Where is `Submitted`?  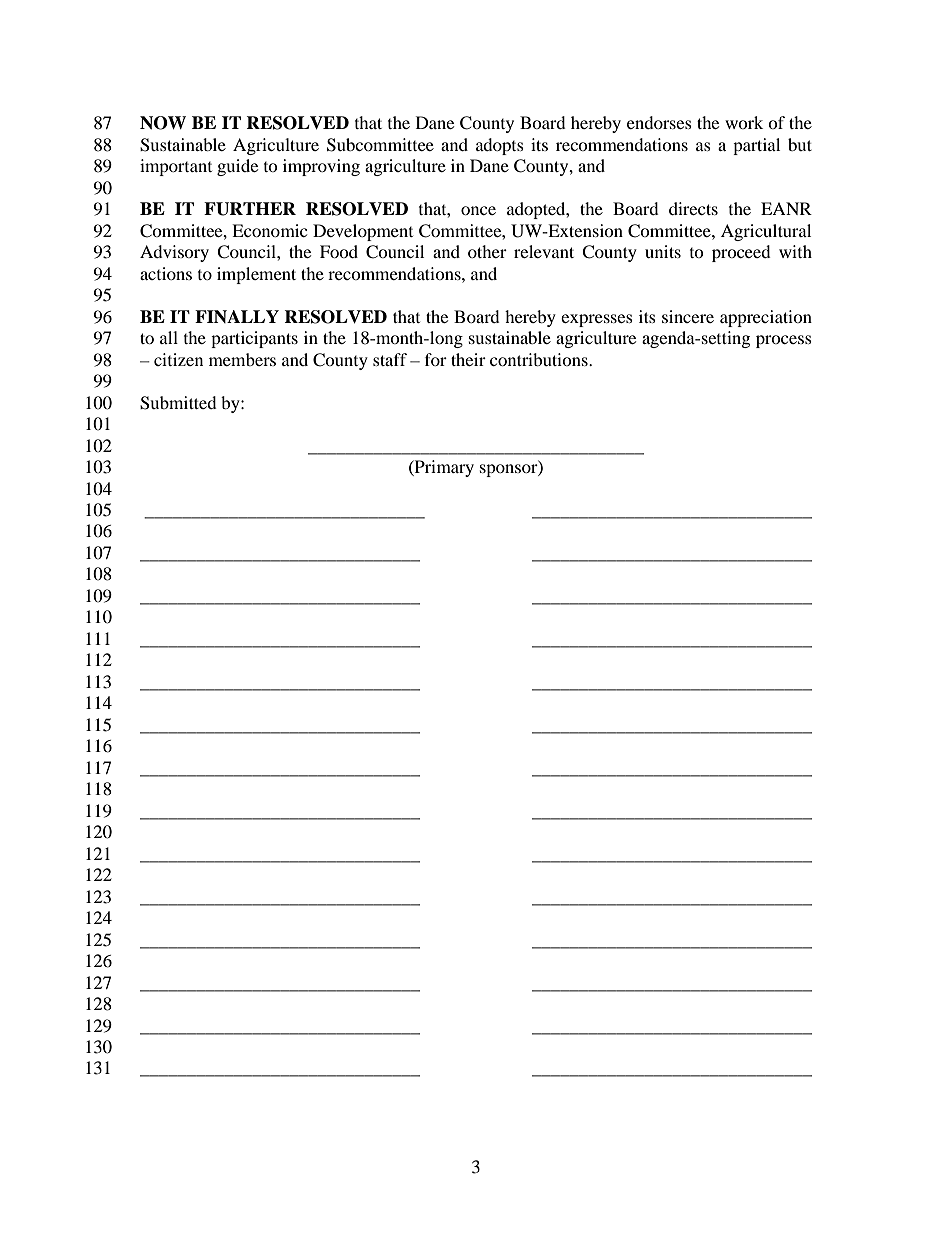 Submitted is located at coordinates (178, 403).
